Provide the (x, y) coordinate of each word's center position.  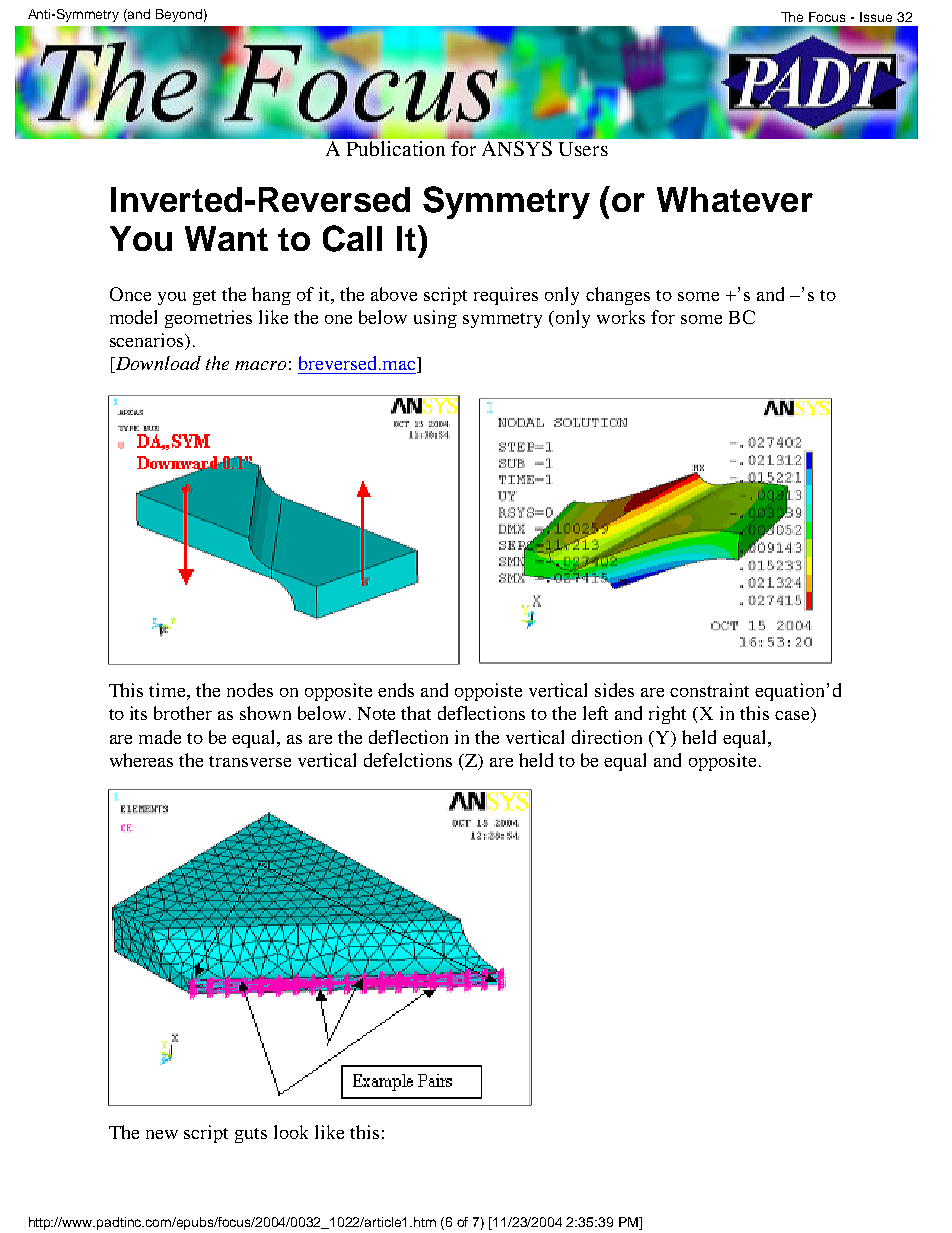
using (435, 319)
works (621, 317)
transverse (250, 761)
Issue (876, 17)
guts (251, 1135)
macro (260, 365)
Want (226, 238)
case (793, 717)
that (416, 713)
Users (583, 149)
